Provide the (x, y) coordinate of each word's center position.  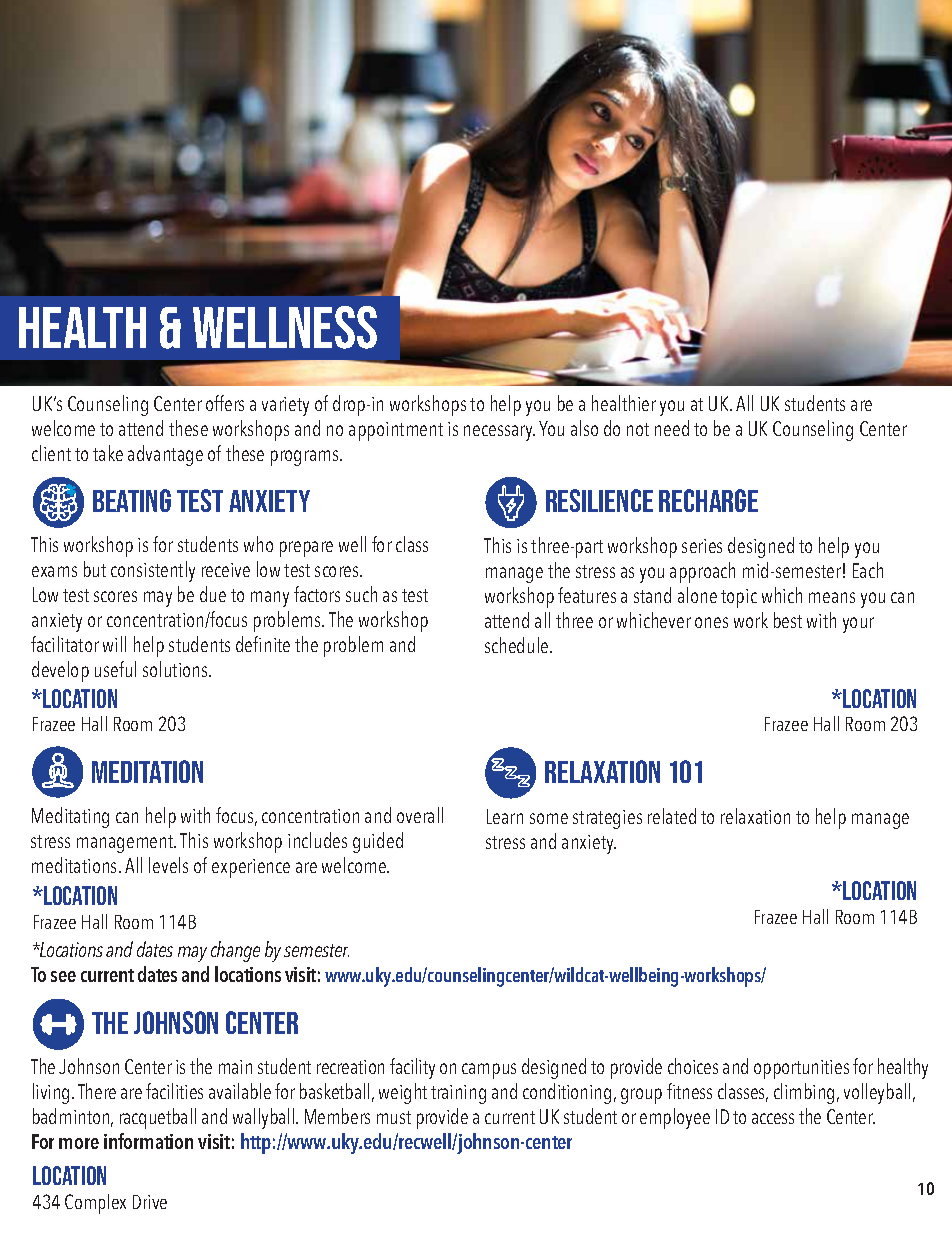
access (773, 1118)
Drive (150, 1202)
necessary (499, 433)
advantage (165, 455)
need (672, 428)
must (394, 1117)
